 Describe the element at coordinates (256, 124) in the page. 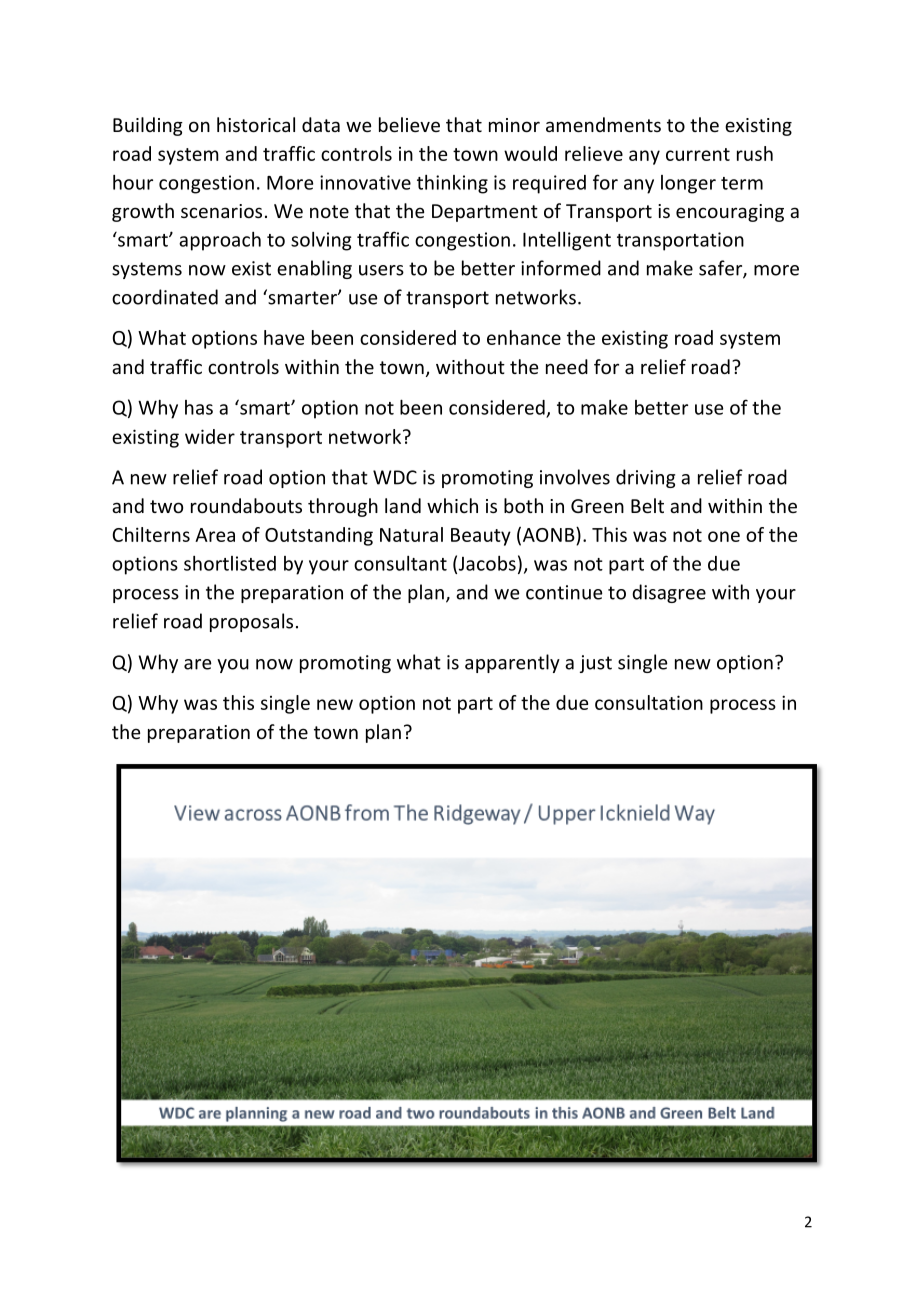

I see `historical` at that location.
